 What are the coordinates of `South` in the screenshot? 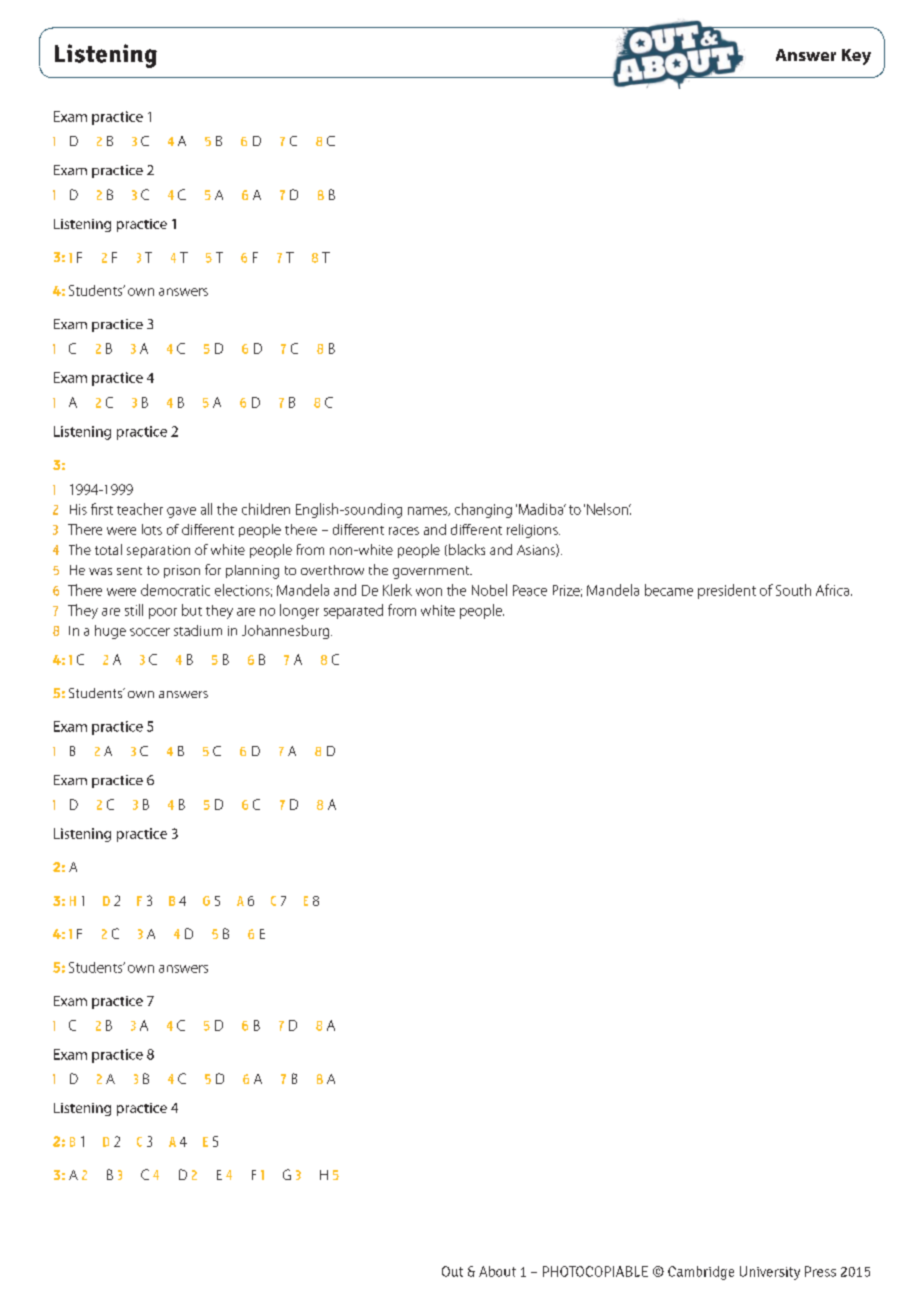 It's located at (793, 590).
